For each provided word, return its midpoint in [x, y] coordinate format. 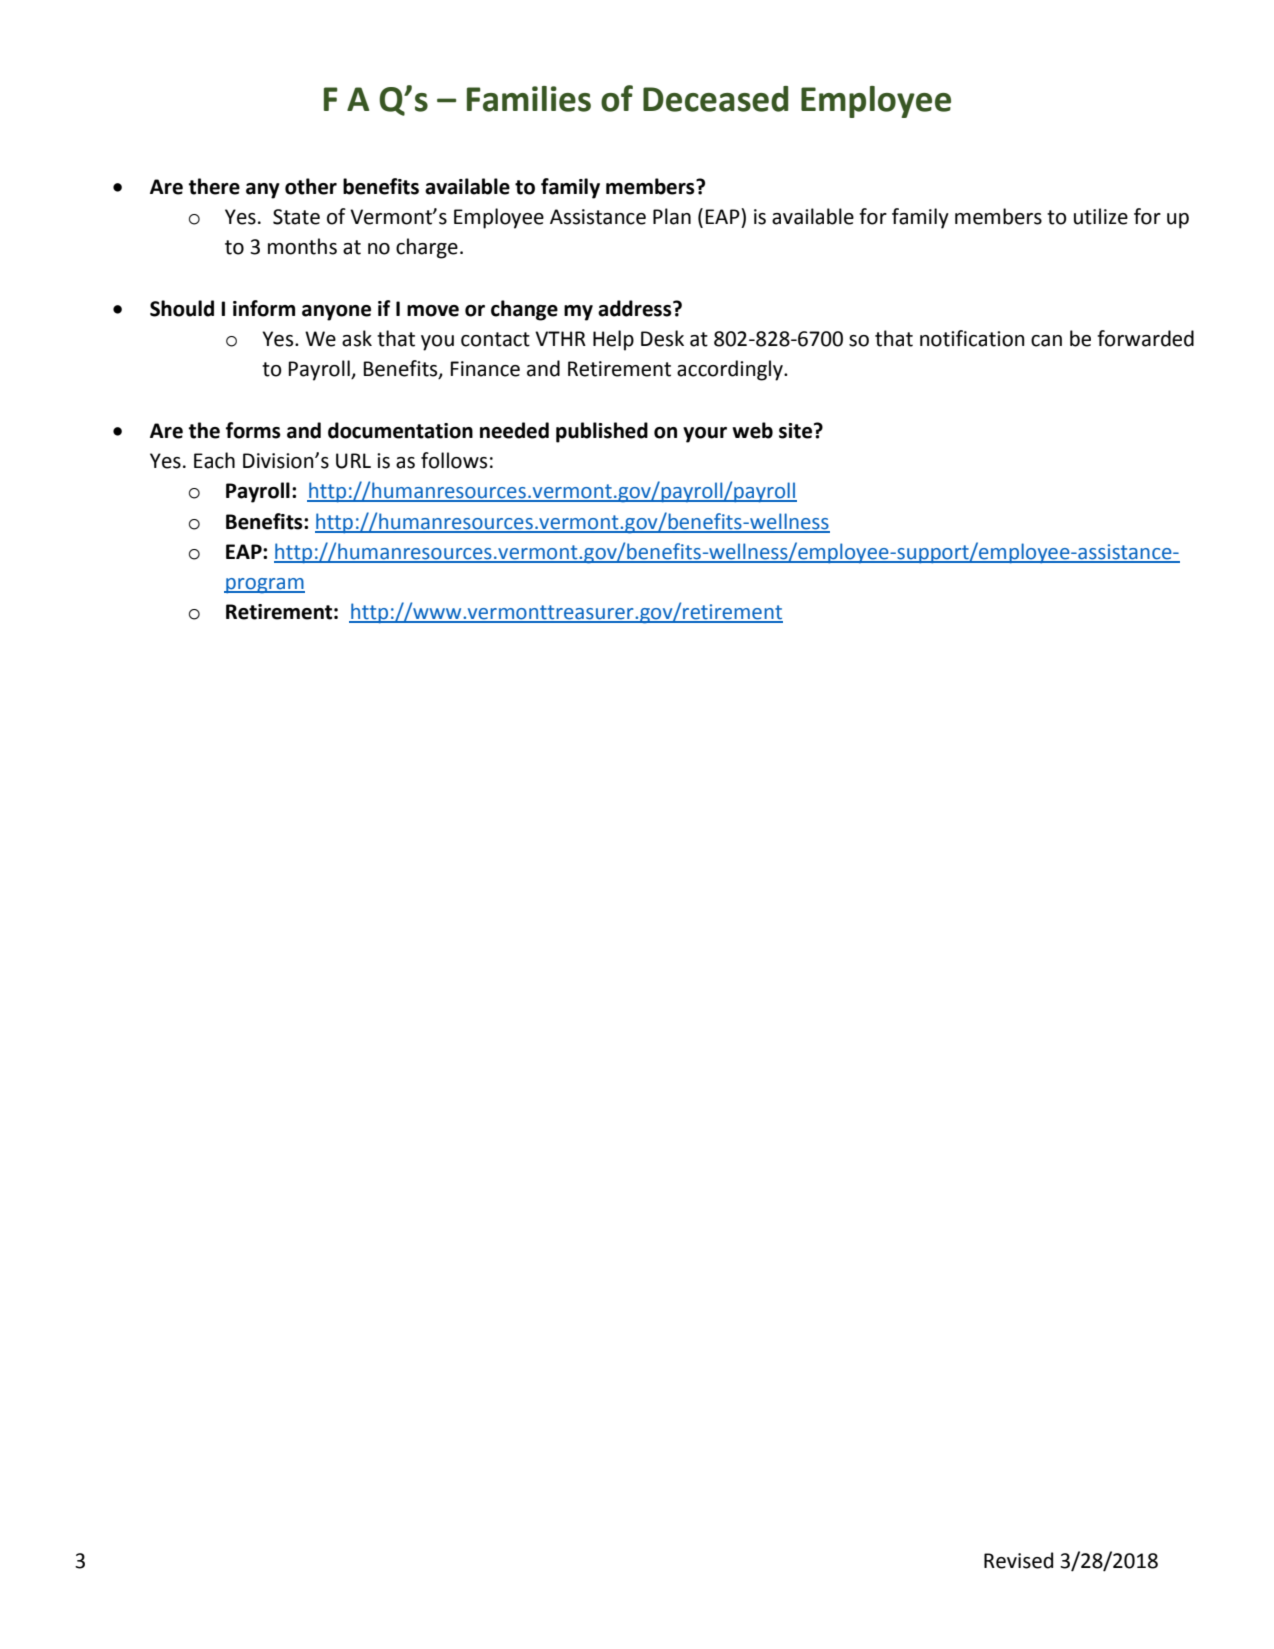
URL [353, 461]
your [705, 435]
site [797, 431]
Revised [1018, 1560]
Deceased [715, 99]
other [311, 186]
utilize [1101, 216]
